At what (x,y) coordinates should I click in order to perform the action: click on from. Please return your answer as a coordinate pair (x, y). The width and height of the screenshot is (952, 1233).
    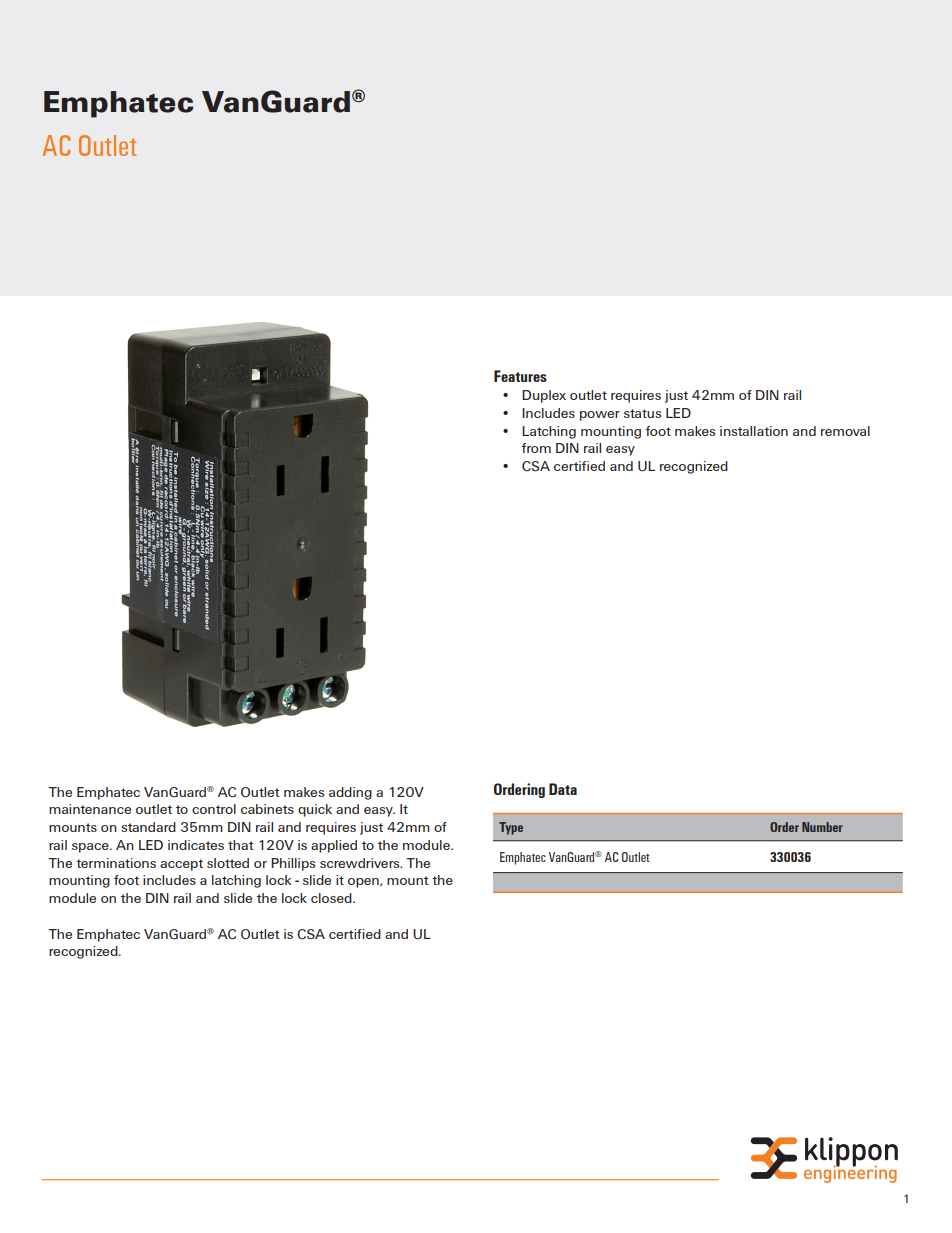
    Looking at the image, I should click on (536, 448).
